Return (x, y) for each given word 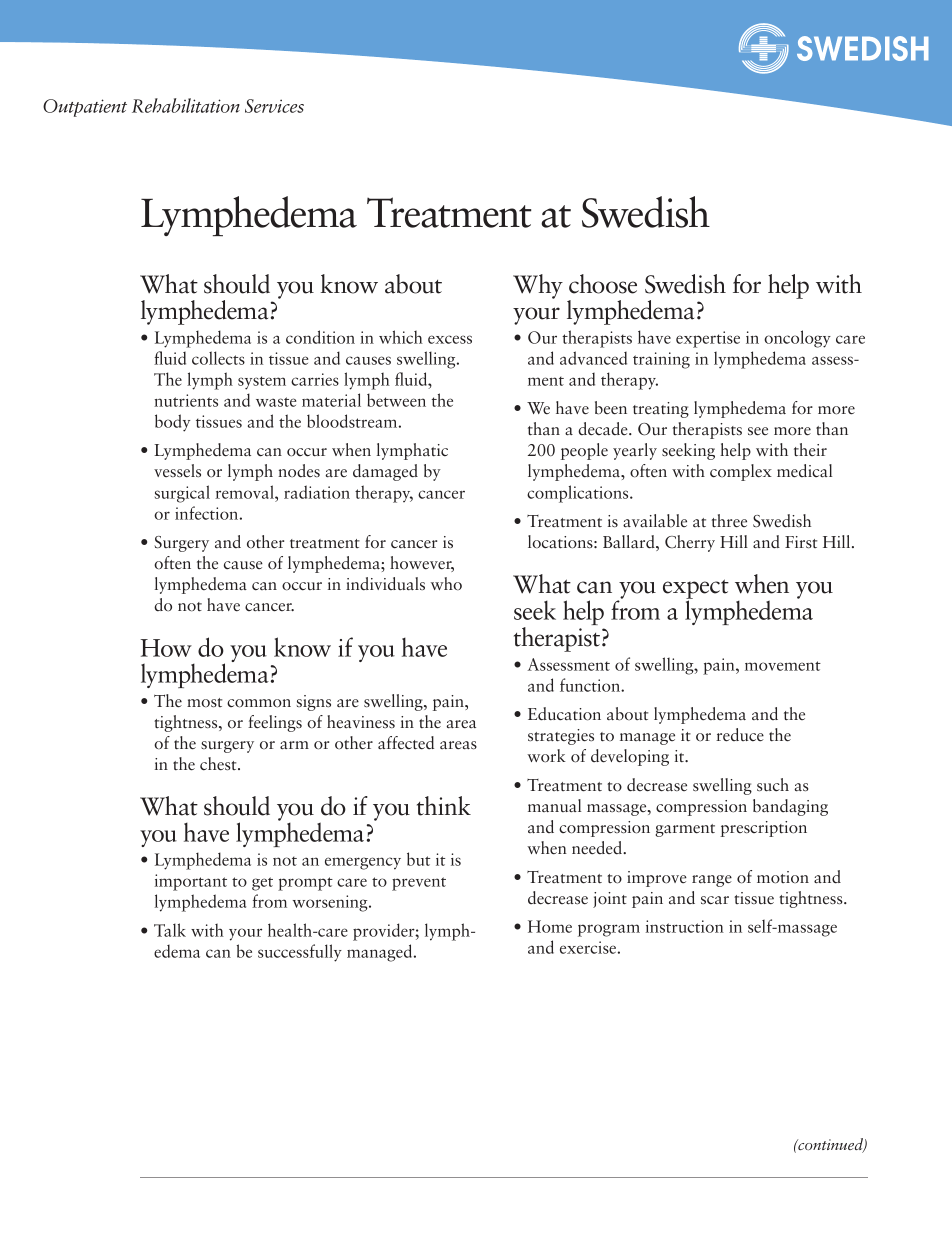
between (396, 400)
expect (696, 590)
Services (274, 106)
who (446, 584)
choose (603, 284)
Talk (170, 930)
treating (661, 410)
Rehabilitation (186, 105)
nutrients (186, 400)
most (204, 703)
